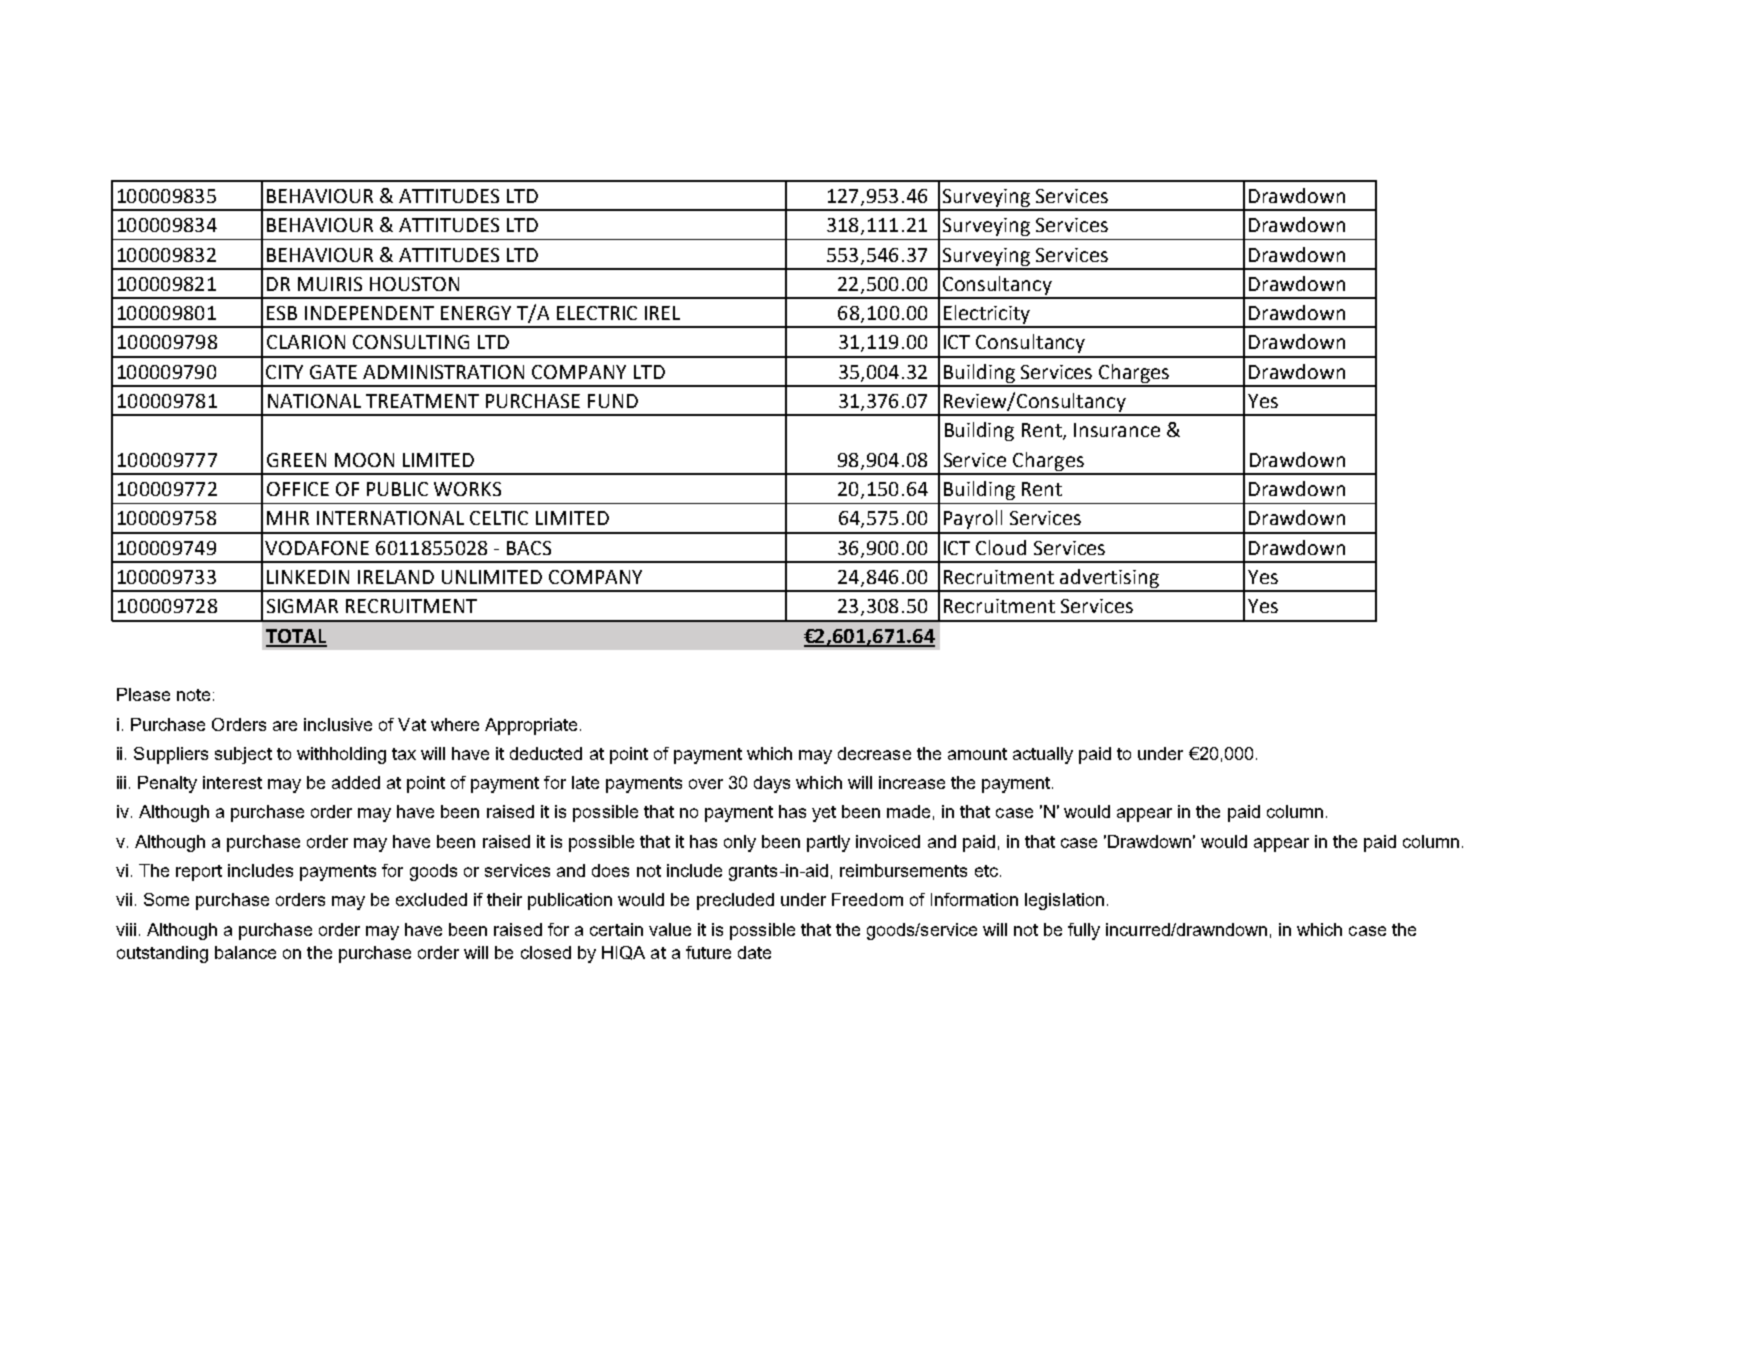 This image has width=1742, height=1346. What do you see at coordinates (245, 952) in the image?
I see `balance` at bounding box center [245, 952].
